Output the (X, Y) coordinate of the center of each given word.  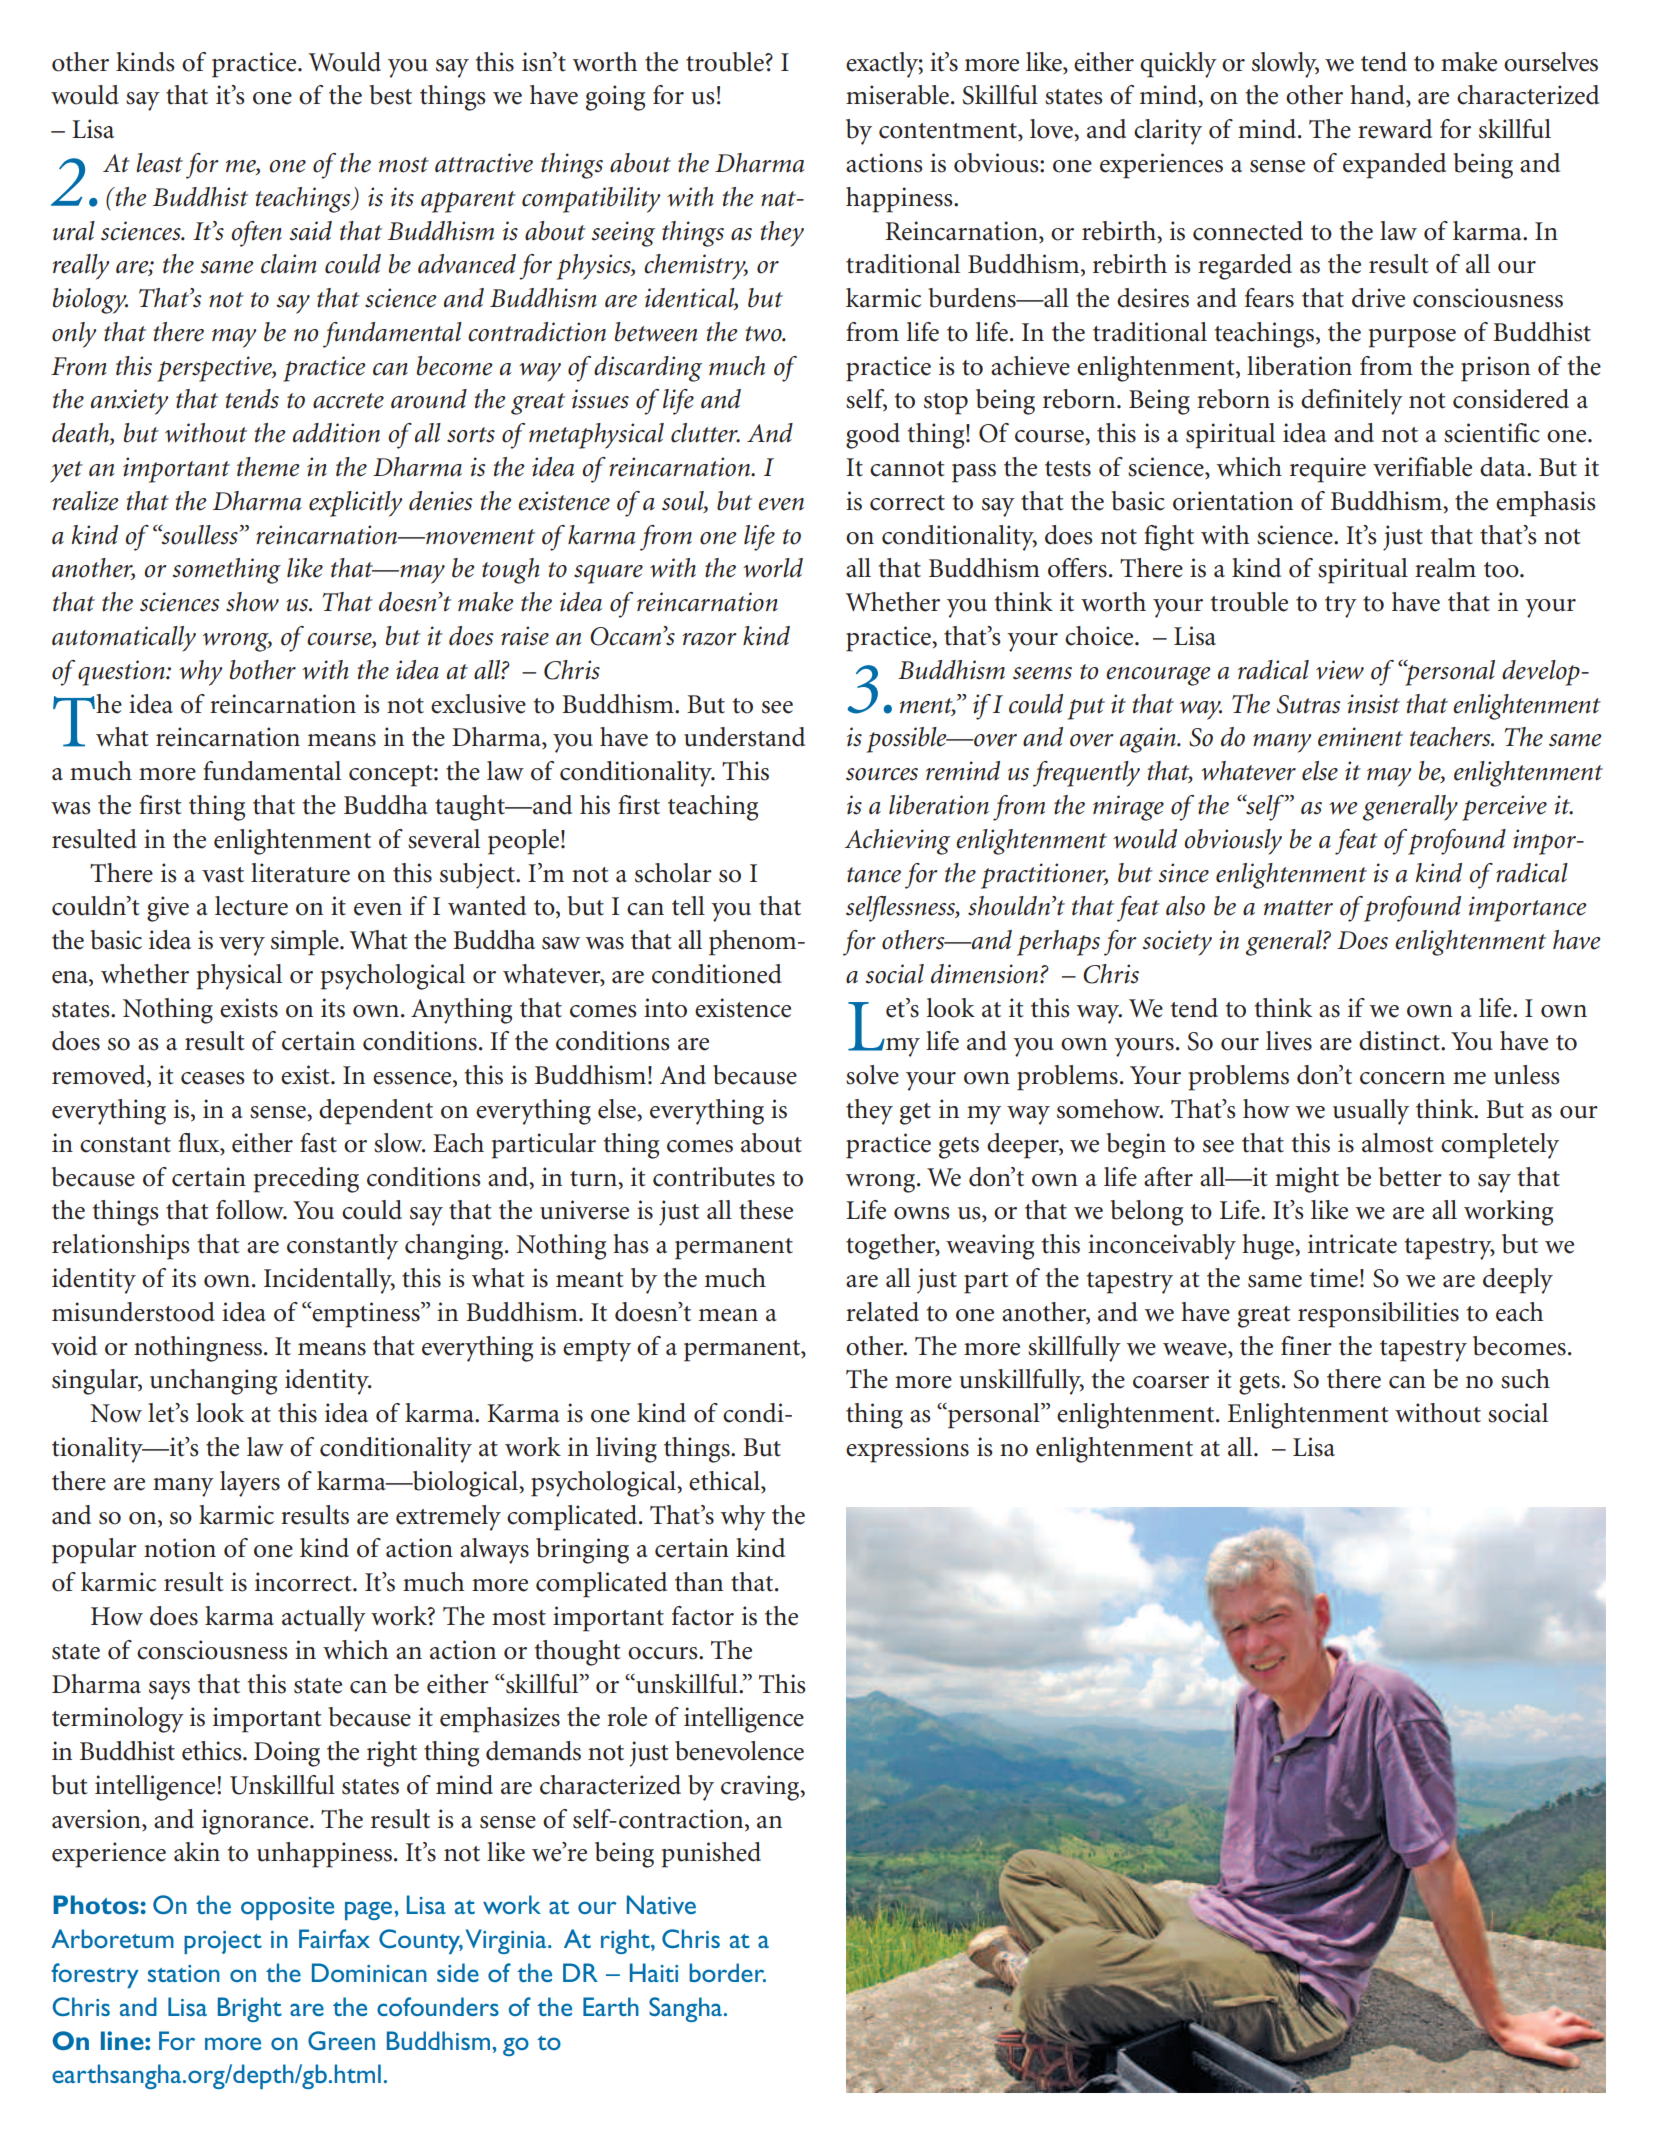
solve (872, 1075)
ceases (213, 1078)
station (184, 1973)
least (159, 163)
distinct (1400, 1041)
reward (1395, 129)
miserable (897, 95)
